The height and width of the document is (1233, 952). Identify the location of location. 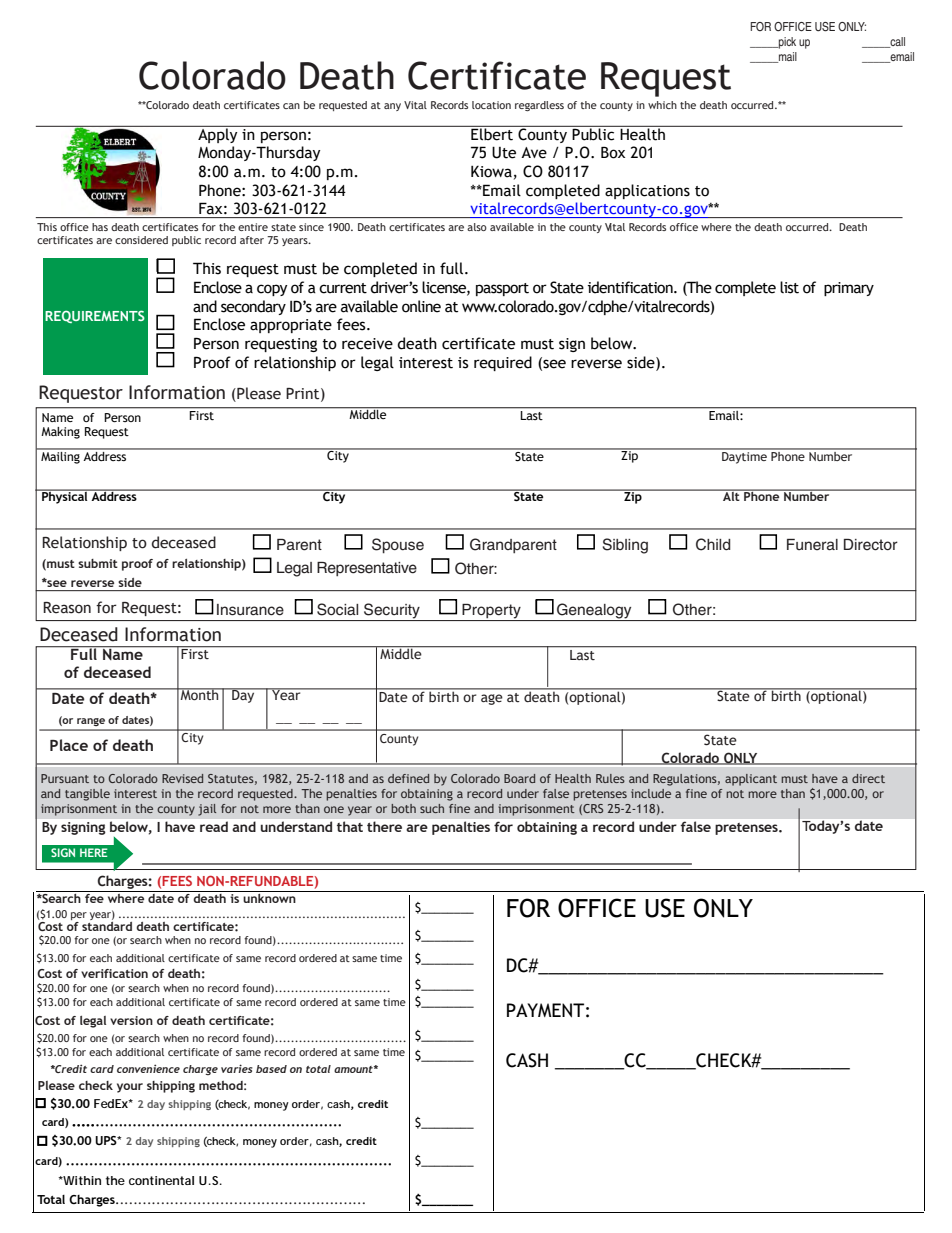
(491, 105).
